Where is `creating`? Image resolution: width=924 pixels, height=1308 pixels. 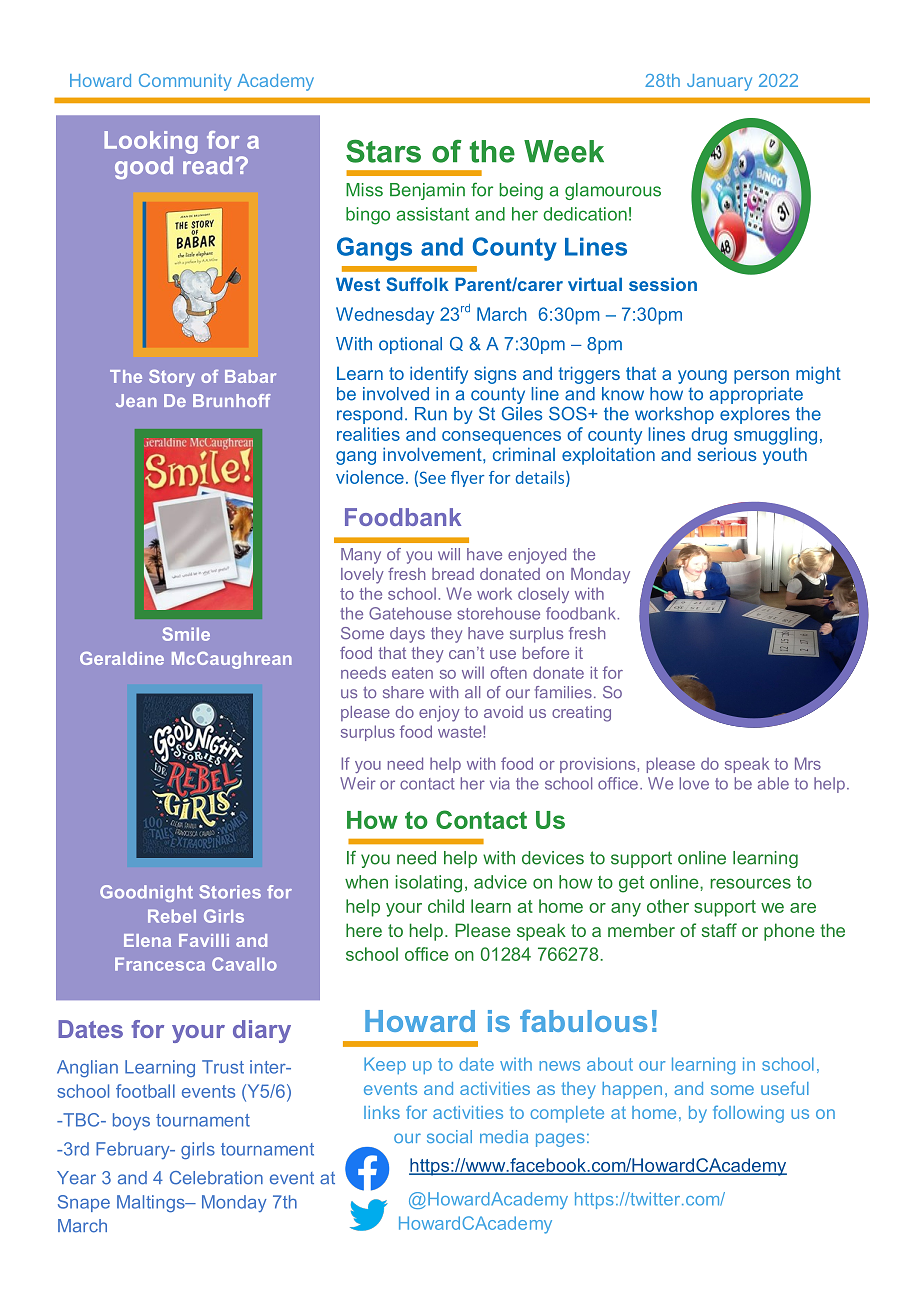
creating is located at coordinates (581, 714).
